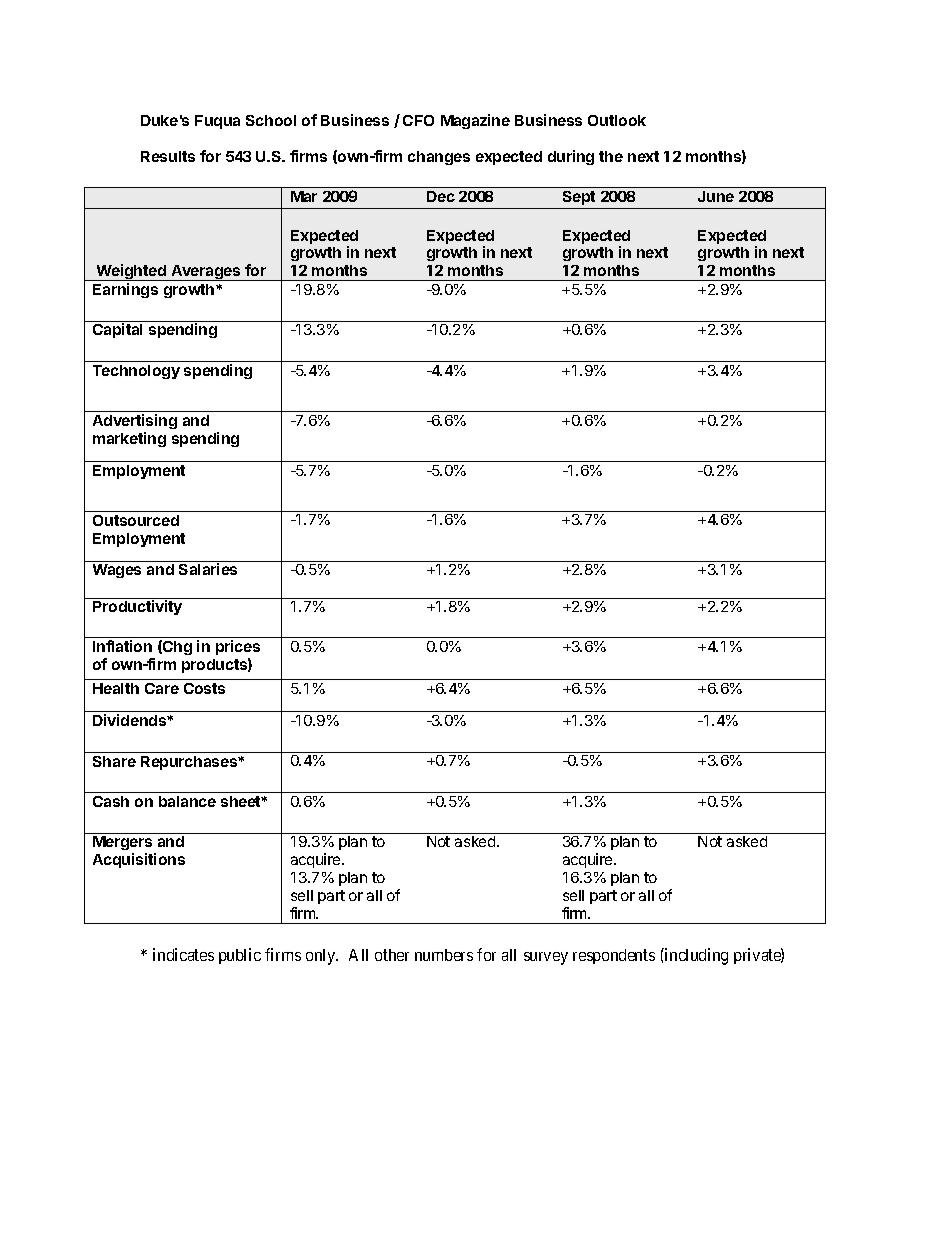  I want to click on respondents, so click(614, 956).
